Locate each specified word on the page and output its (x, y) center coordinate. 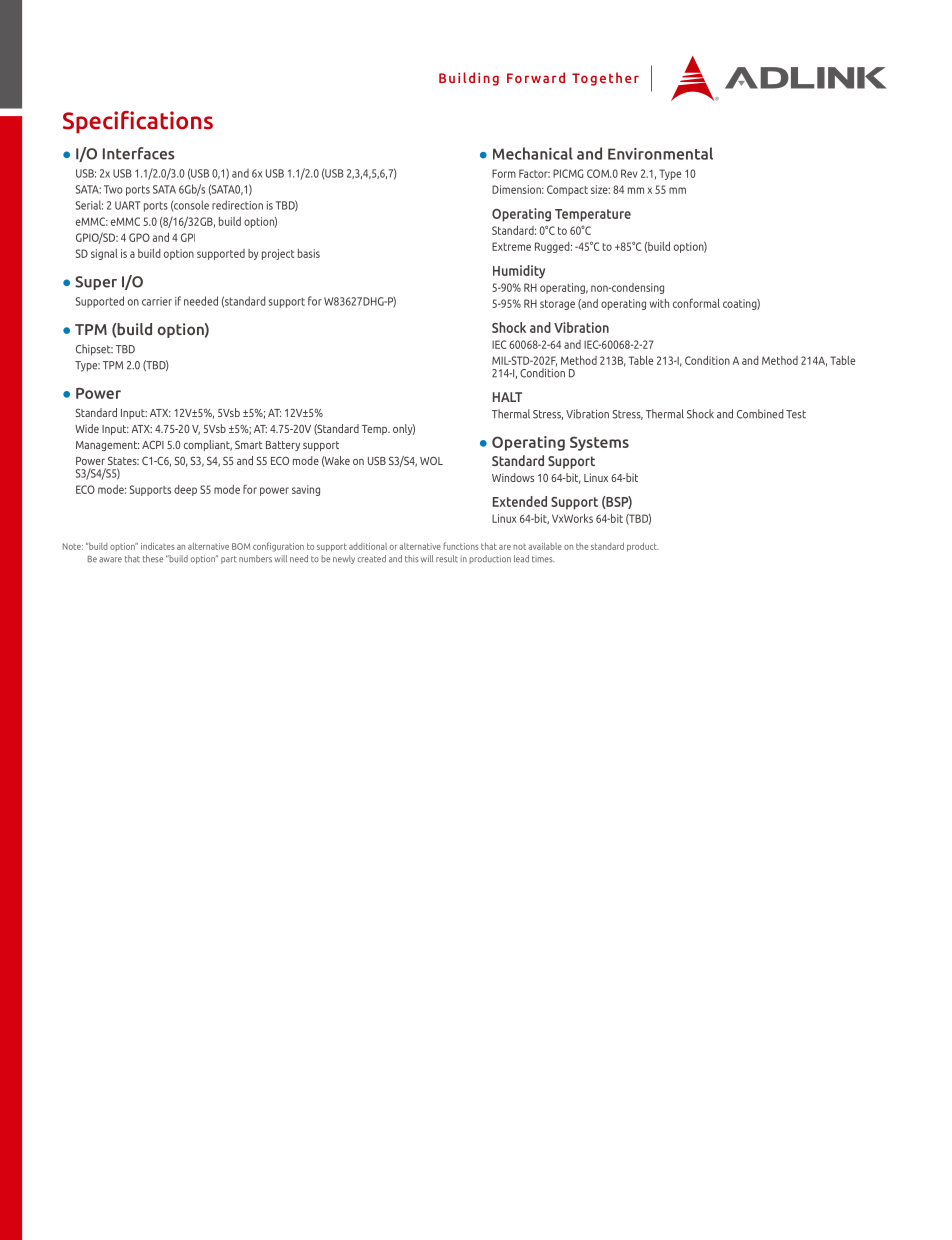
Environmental (660, 153)
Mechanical (533, 153)
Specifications (138, 122)
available (545, 546)
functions (461, 546)
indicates (158, 546)
